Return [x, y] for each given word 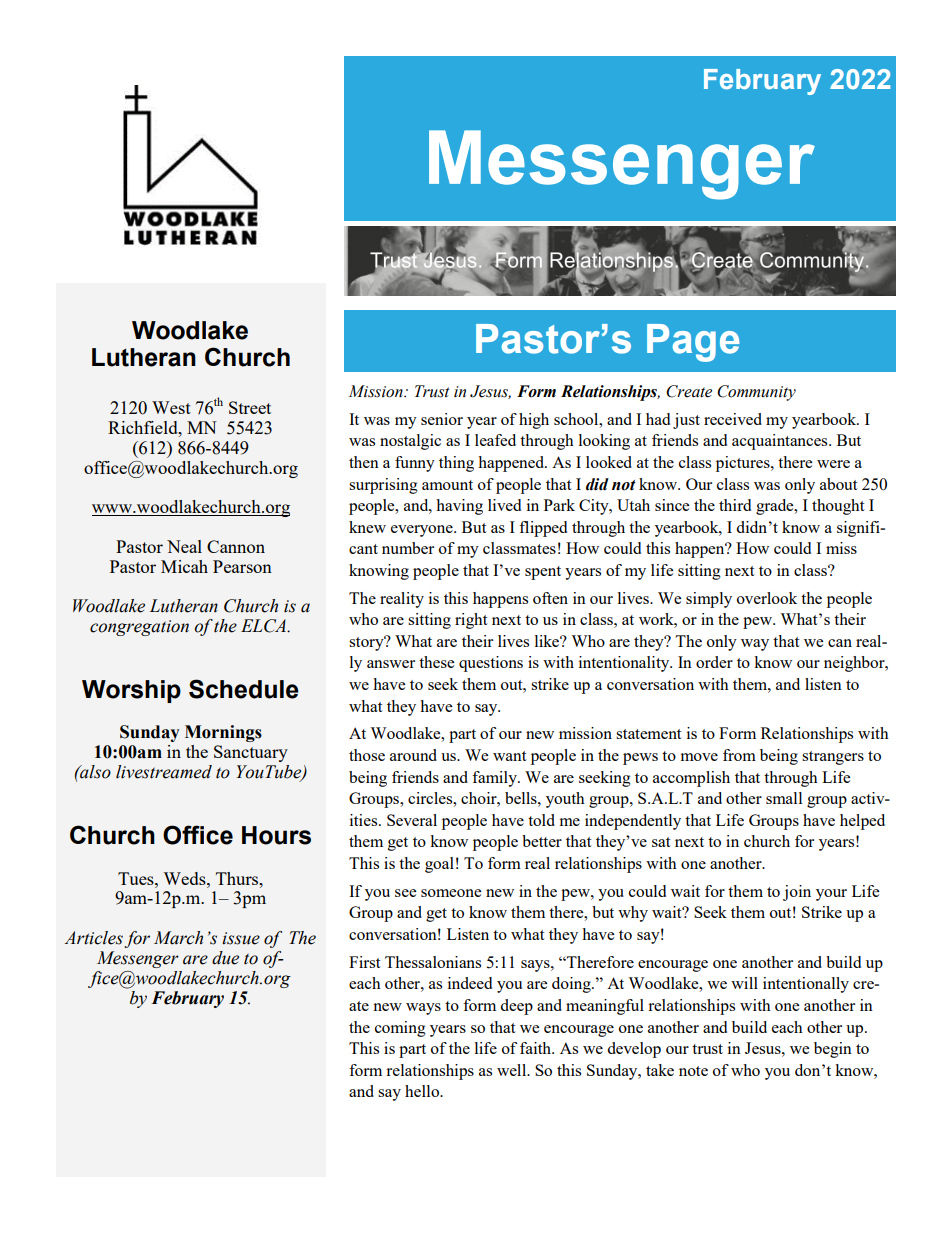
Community [756, 393]
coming [400, 1029]
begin [833, 1050]
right [471, 621]
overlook [767, 598]
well [513, 1070]
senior [442, 419]
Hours [276, 835]
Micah [184, 566]
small [784, 798]
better [542, 841]
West [171, 407]
